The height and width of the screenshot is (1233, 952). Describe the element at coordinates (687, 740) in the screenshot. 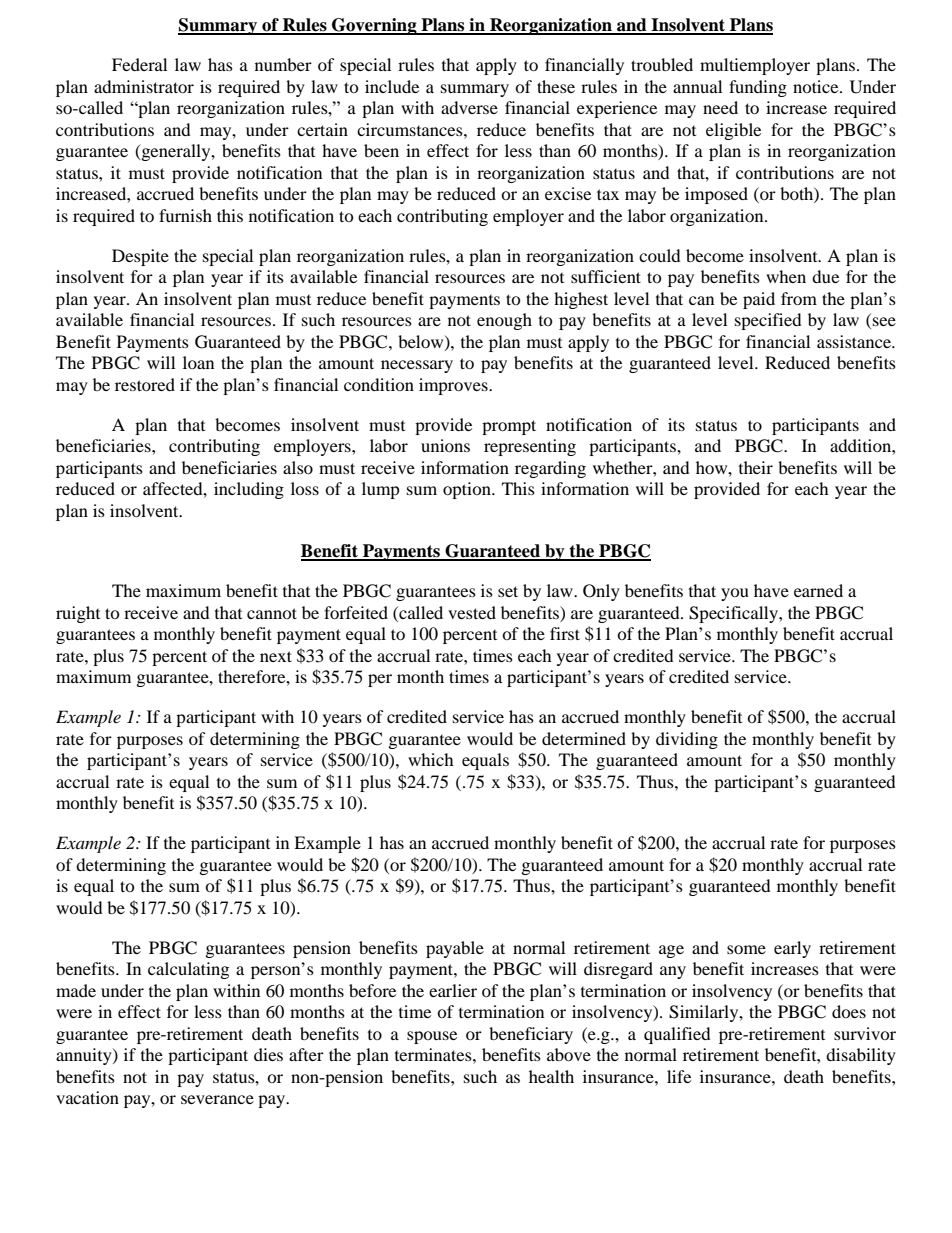

I see `dividing` at that location.
